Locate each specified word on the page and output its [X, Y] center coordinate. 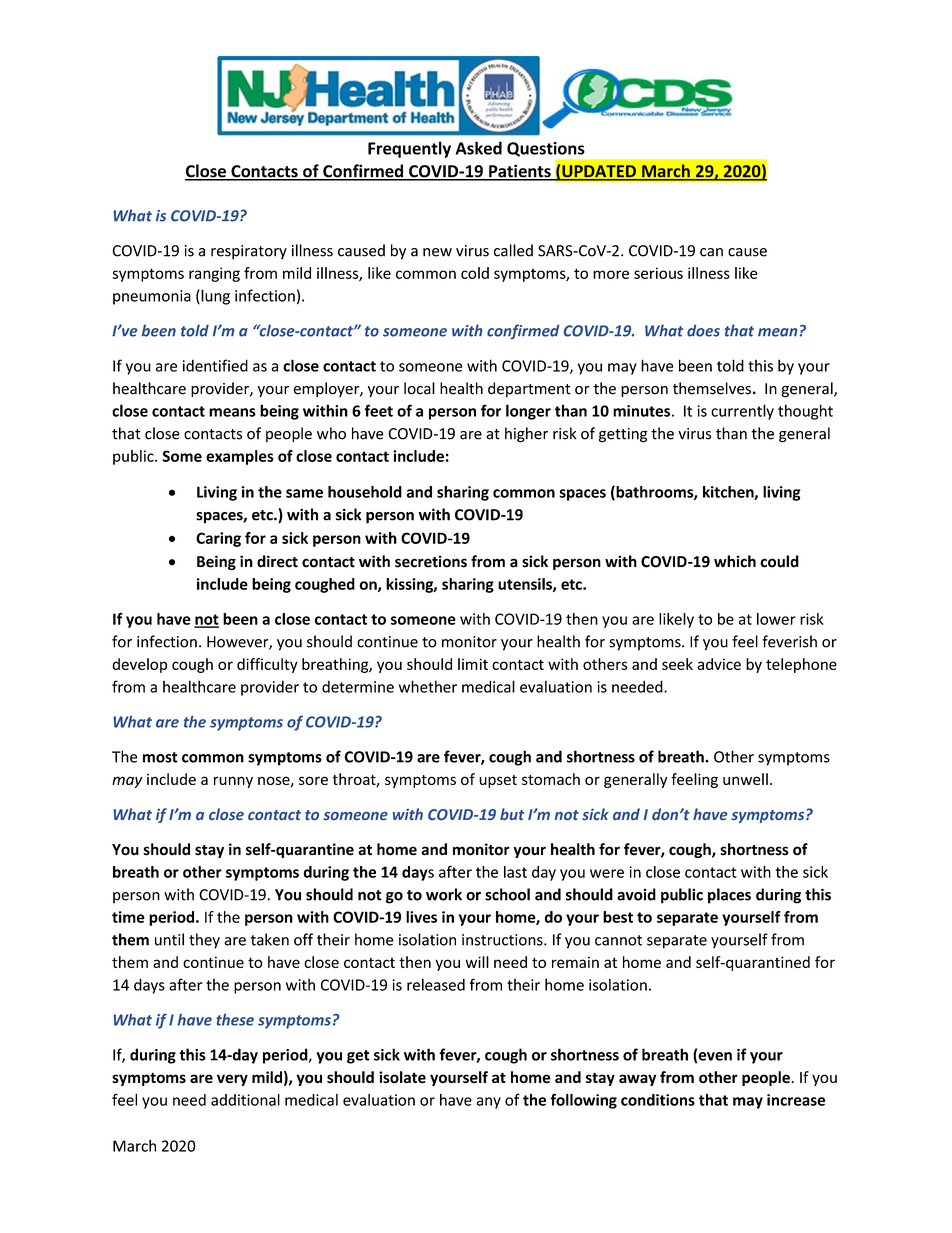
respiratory [249, 252]
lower [776, 619]
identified [215, 365]
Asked [478, 148]
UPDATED [599, 172]
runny [233, 782]
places [729, 896]
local [419, 388]
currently [742, 412]
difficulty [267, 665]
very [232, 1080]
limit [473, 664]
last [515, 872]
